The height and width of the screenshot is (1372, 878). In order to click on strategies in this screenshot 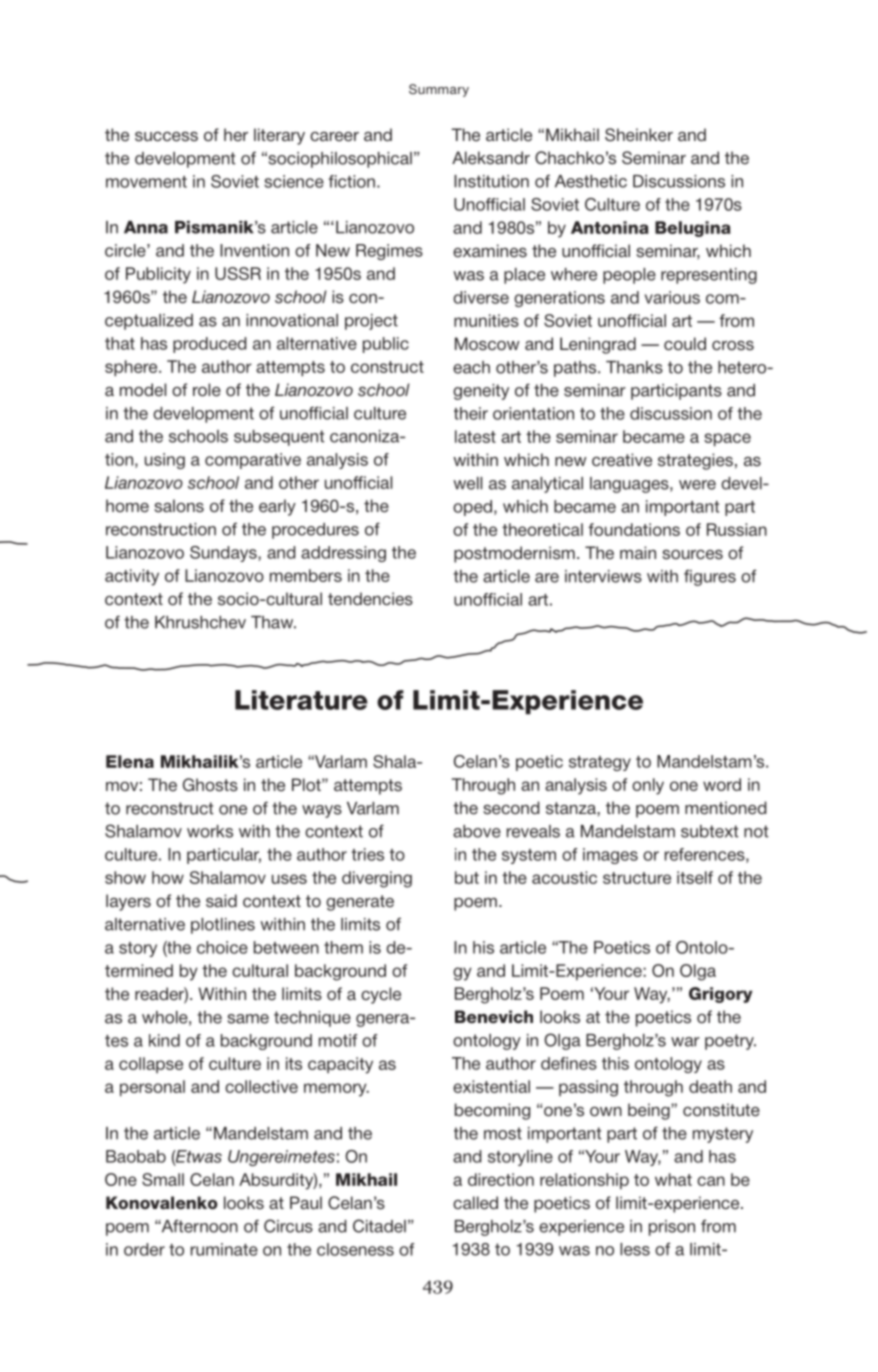, I will do `click(695, 461)`.
